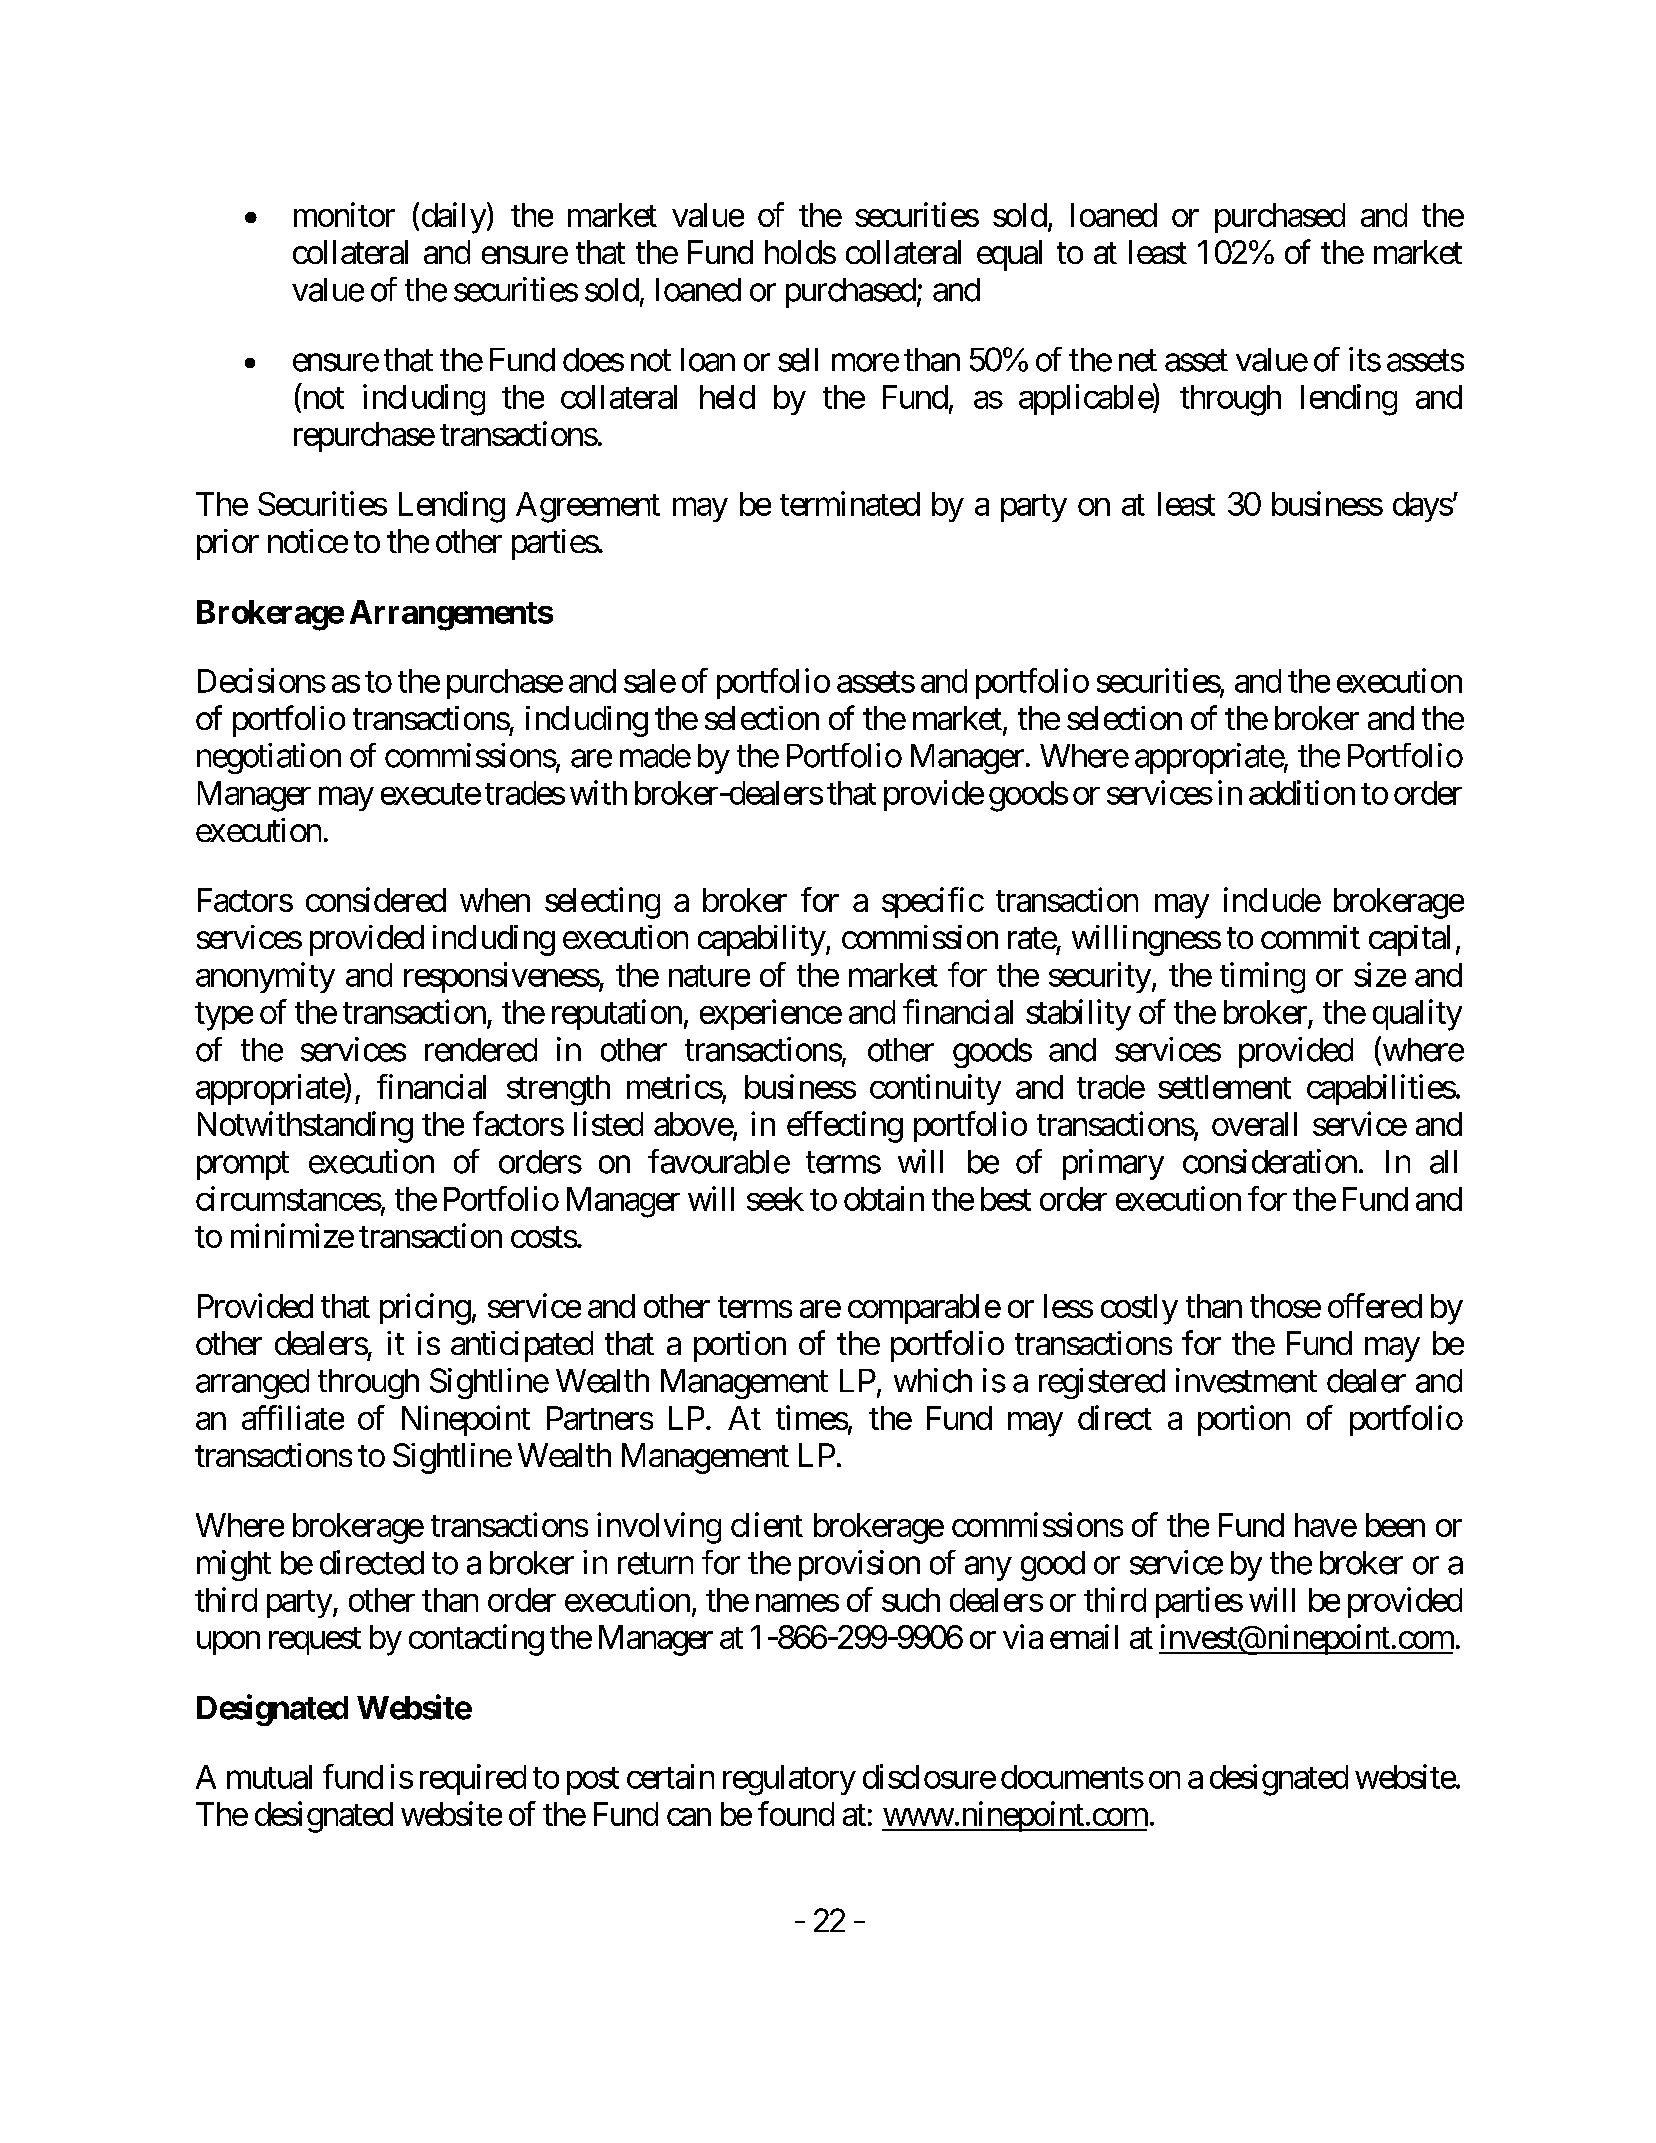  Describe the element at coordinates (269, 1777) in the screenshot. I see `mutual` at that location.
